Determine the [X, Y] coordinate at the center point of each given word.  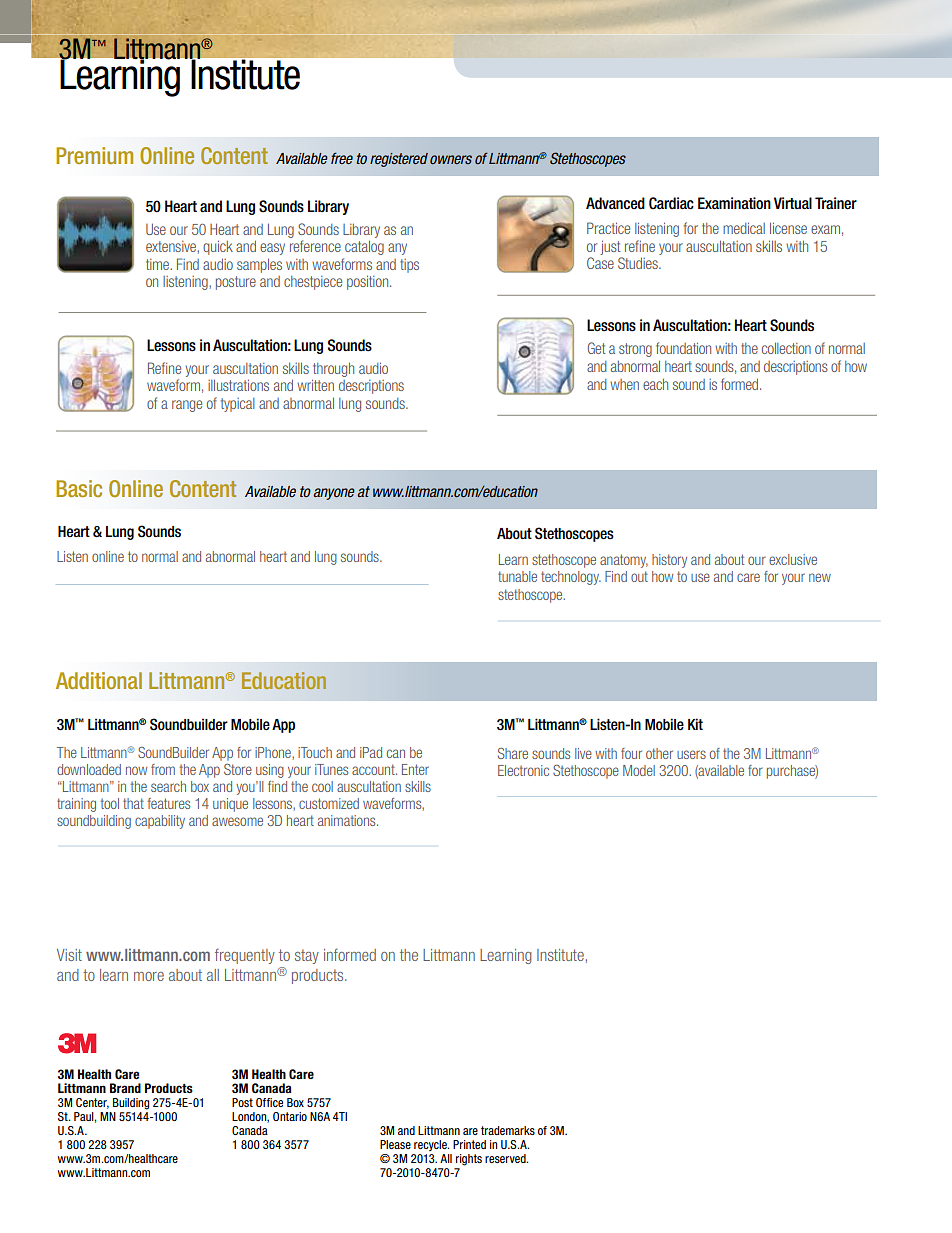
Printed [469, 1144]
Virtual [793, 203]
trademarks [508, 1130]
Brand [125, 1088]
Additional [99, 680]
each [655, 384]
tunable [517, 576]
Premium [94, 155]
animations [348, 820]
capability [160, 822]
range [187, 406]
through [333, 370]
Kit [695, 724]
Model [639, 770]
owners [451, 159]
